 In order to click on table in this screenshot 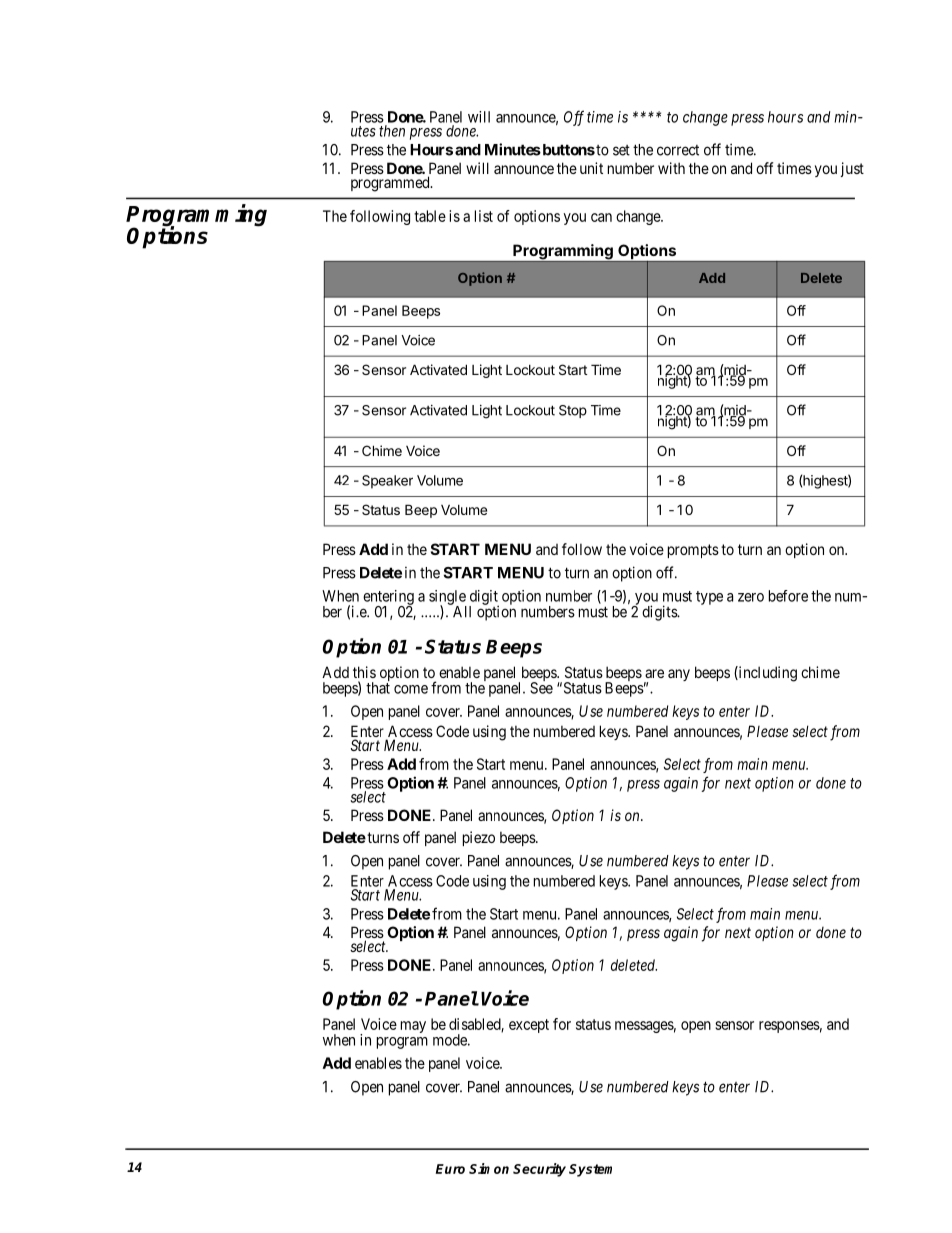, I will do `click(430, 216)`.
